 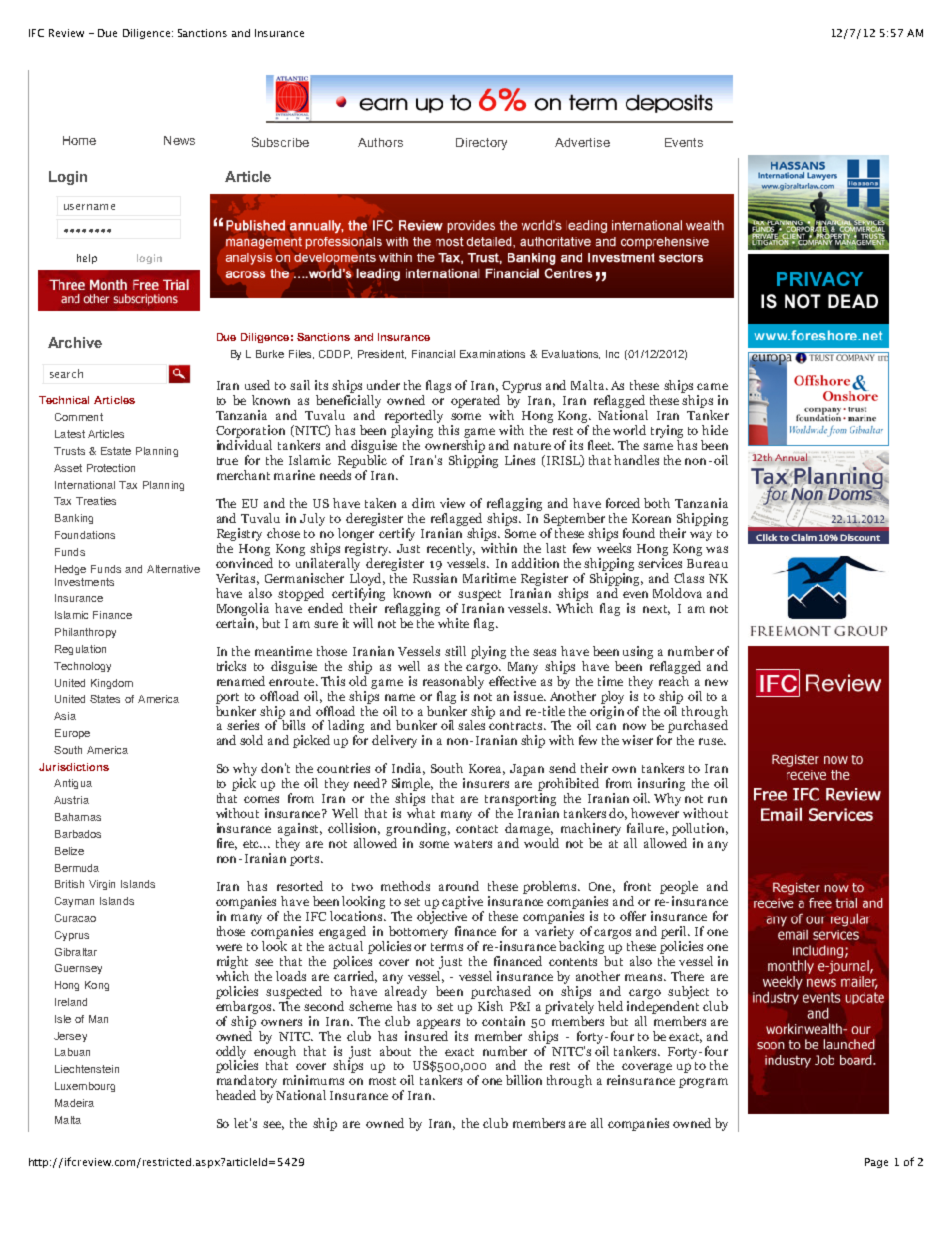 I want to click on tricks, so click(x=231, y=666).
